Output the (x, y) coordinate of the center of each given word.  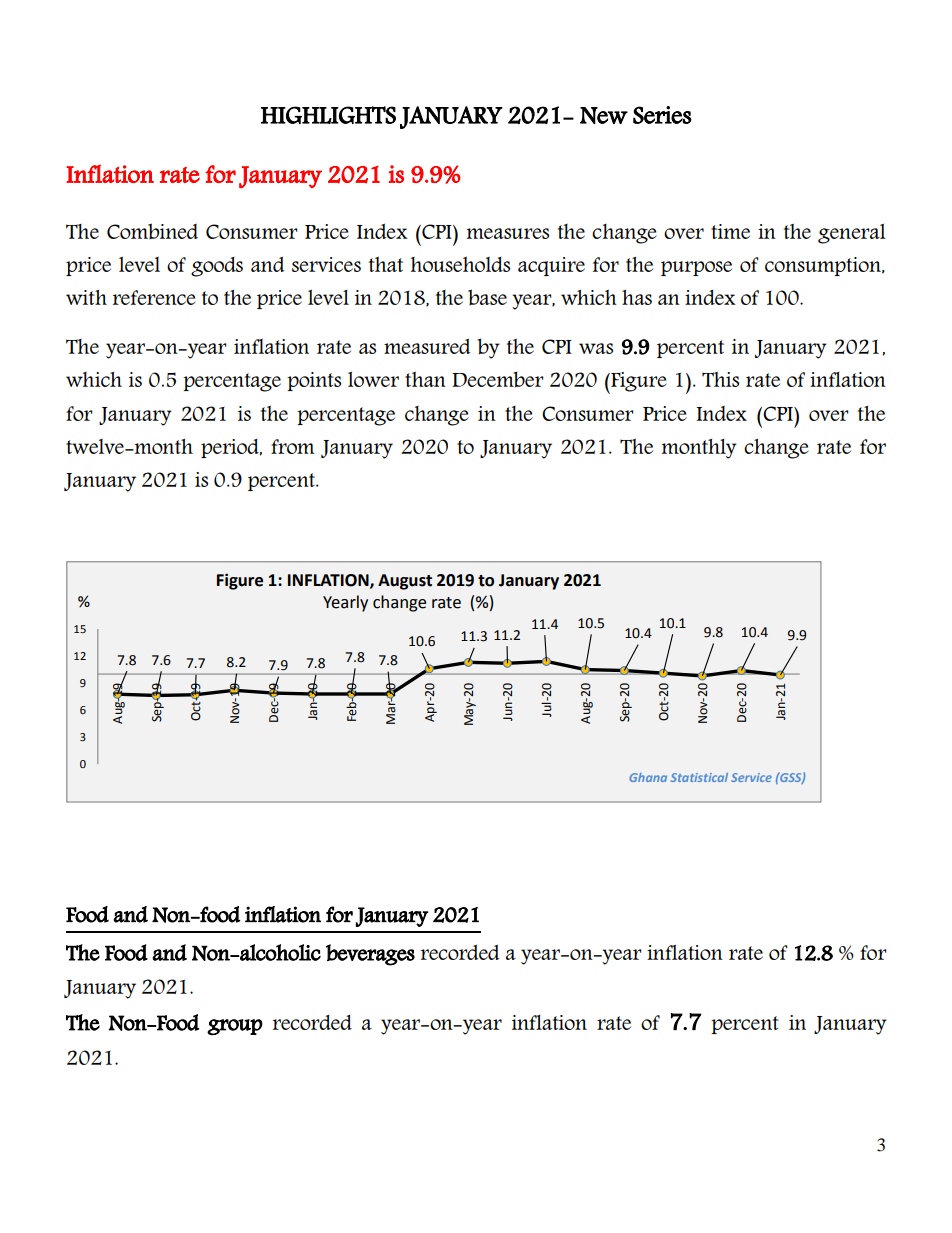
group (235, 1027)
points (314, 381)
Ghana (648, 777)
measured (427, 346)
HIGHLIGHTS (328, 115)
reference (154, 297)
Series (662, 115)
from (292, 446)
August (405, 582)
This (720, 379)
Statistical (699, 777)
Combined (152, 231)
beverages (370, 955)
